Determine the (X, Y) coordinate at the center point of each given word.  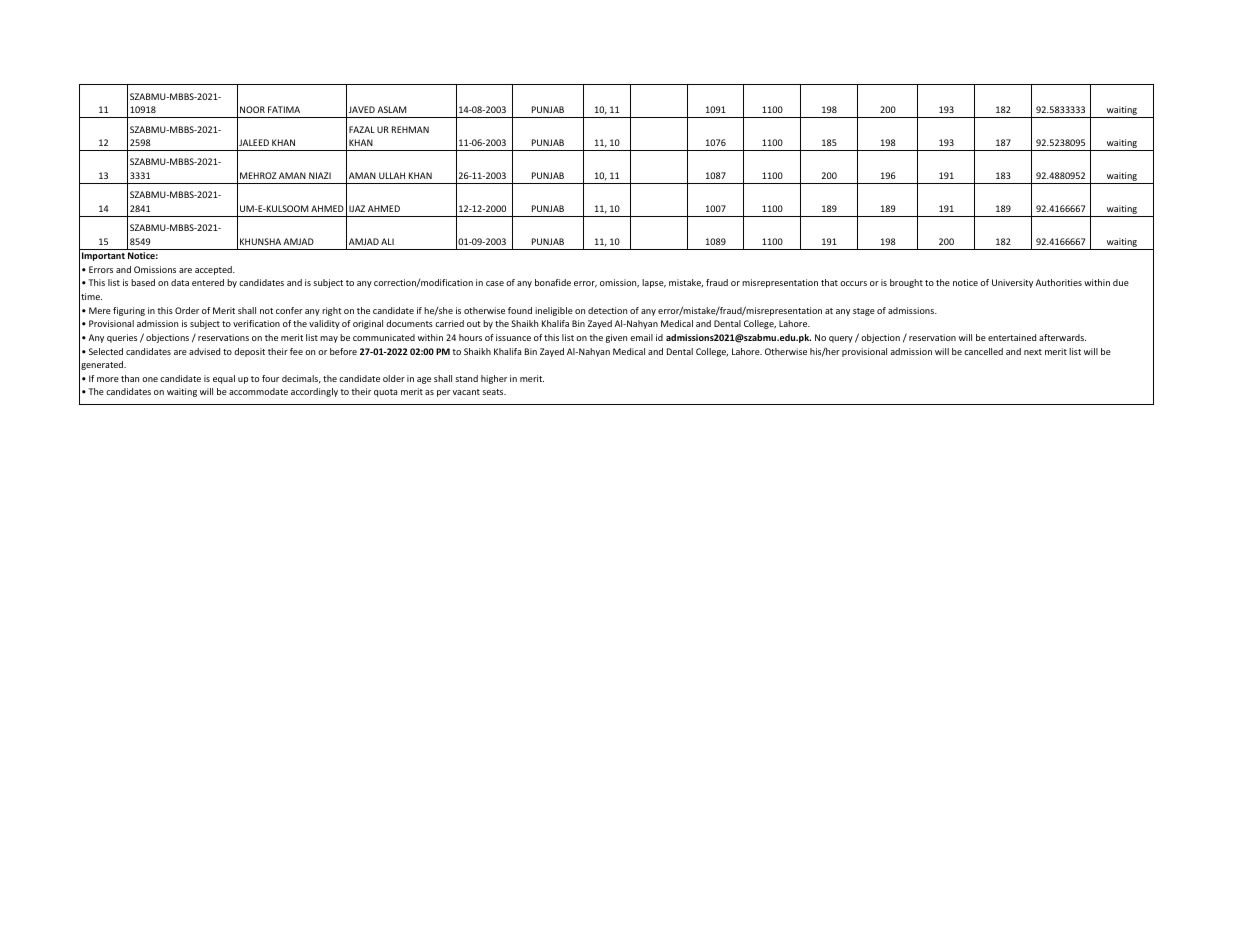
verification (256, 323)
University (1012, 283)
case (495, 283)
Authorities (1058, 282)
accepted (214, 270)
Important (103, 256)
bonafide (553, 282)
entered (208, 282)
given (616, 338)
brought (906, 283)
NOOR (252, 109)
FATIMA (284, 109)
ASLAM (391, 109)
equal (224, 379)
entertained (1012, 337)
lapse (654, 283)
